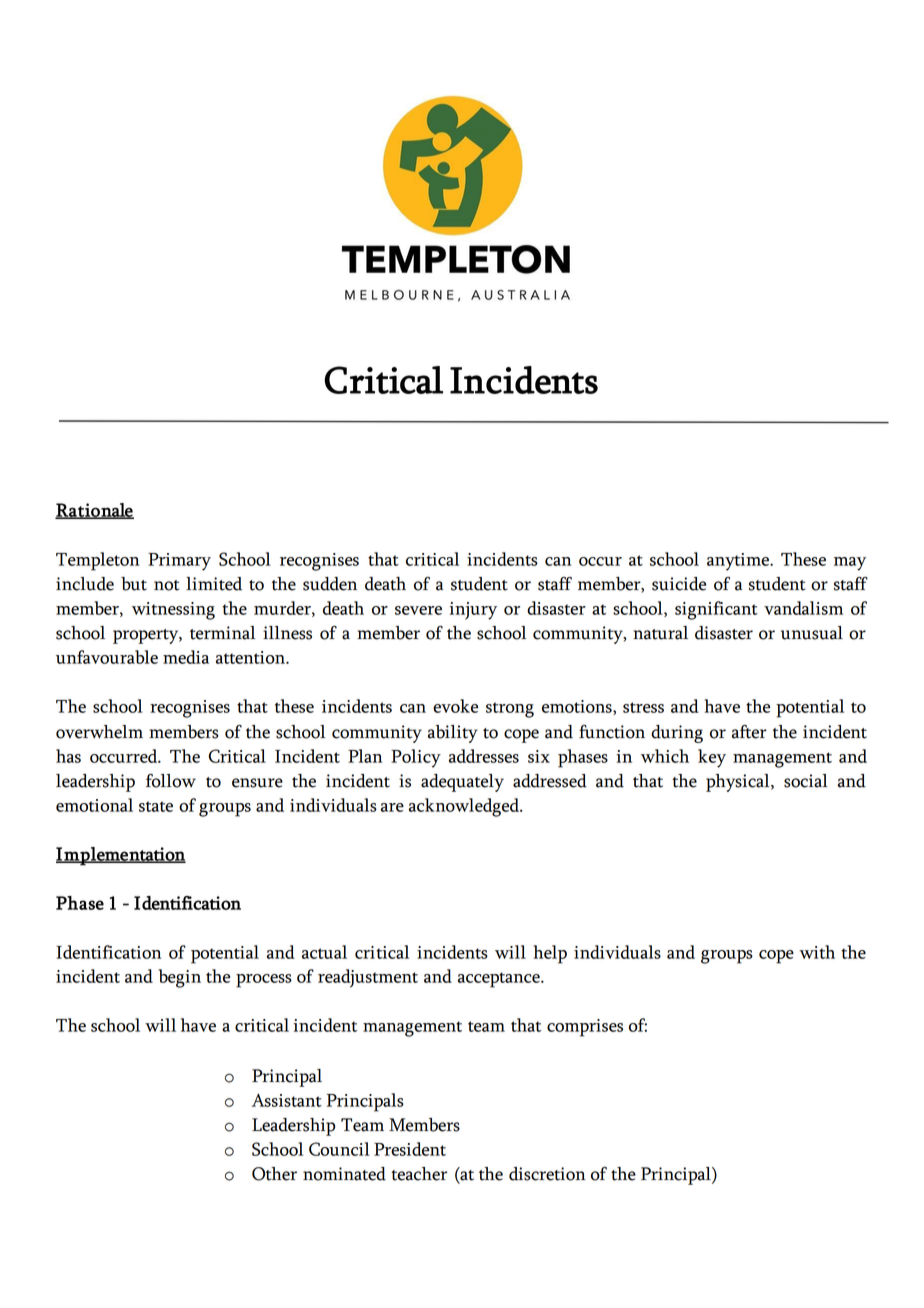 This screenshot has height=1308, width=924. Describe the element at coordinates (179, 562) in the screenshot. I see `Primary` at that location.
